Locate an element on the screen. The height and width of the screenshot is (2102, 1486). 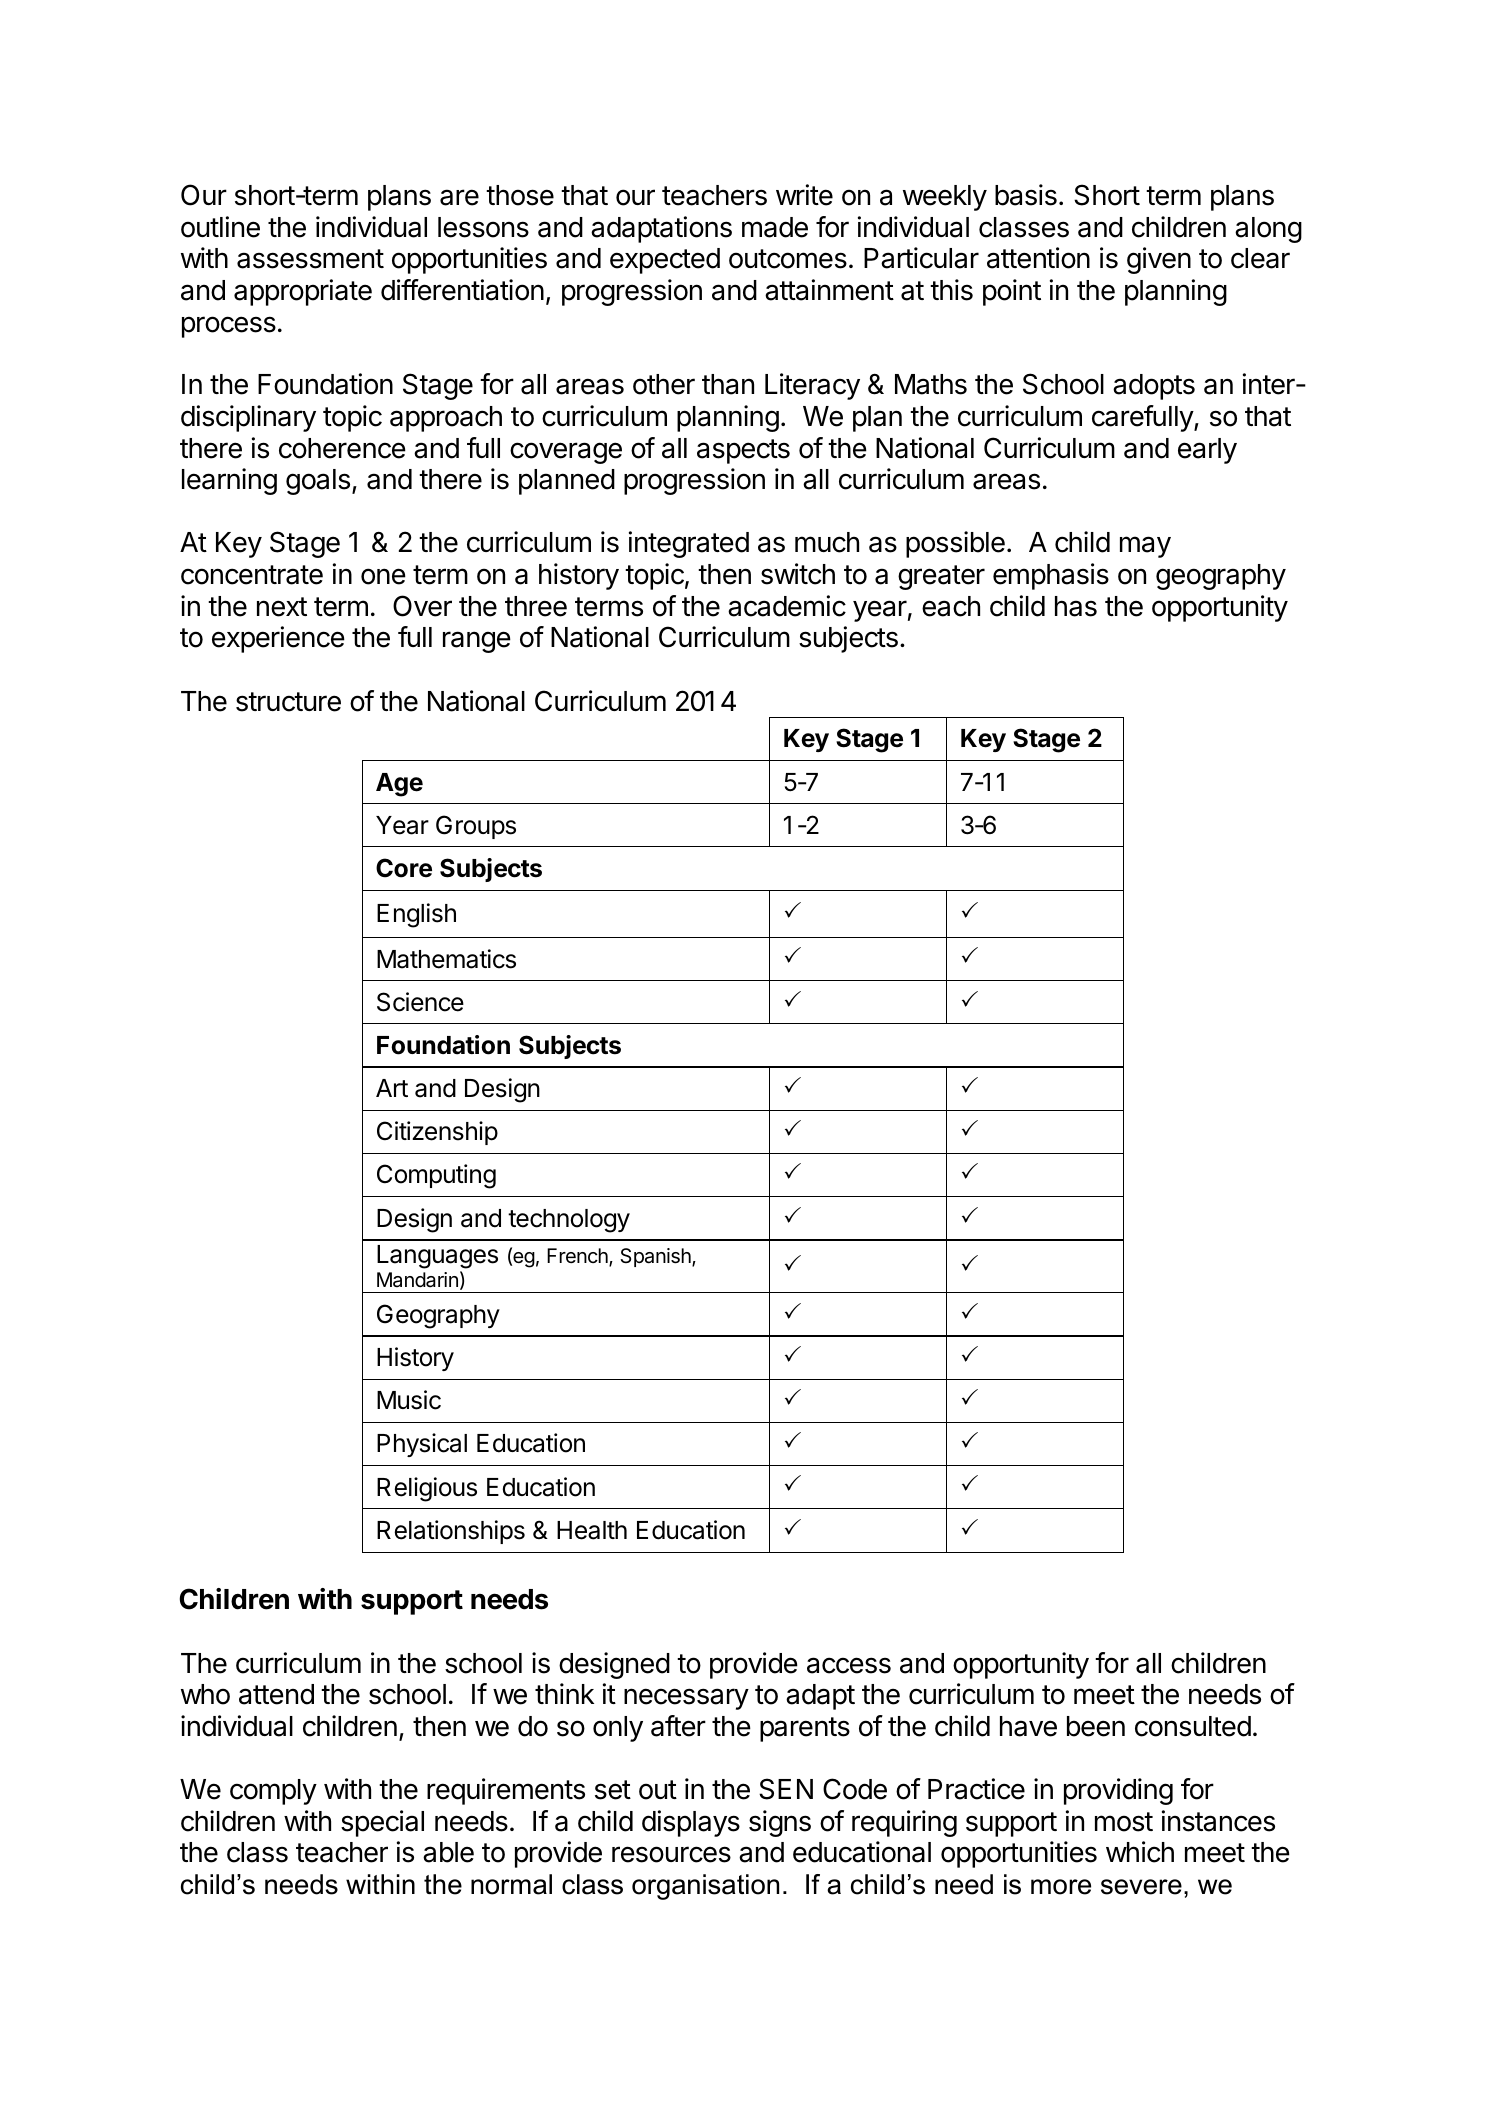
signs is located at coordinates (780, 1823).
